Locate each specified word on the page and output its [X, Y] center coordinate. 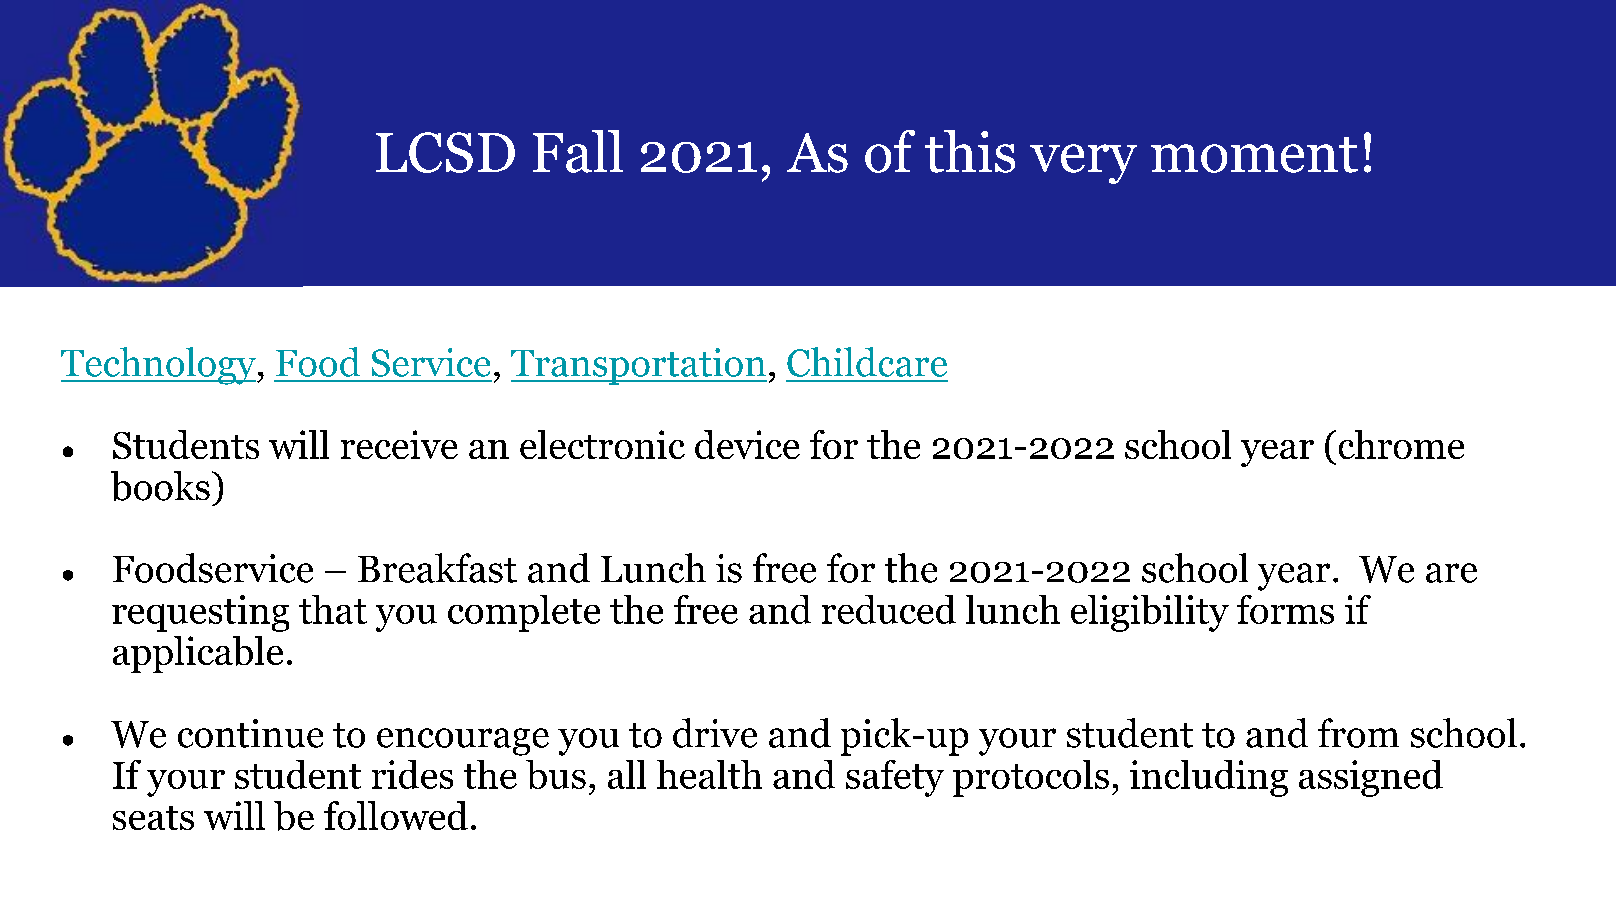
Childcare [867, 362]
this [970, 151]
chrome [1401, 444]
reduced [889, 609]
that [333, 609]
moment [1254, 155]
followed [396, 815]
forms [1285, 609]
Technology [159, 366]
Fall [578, 151]
